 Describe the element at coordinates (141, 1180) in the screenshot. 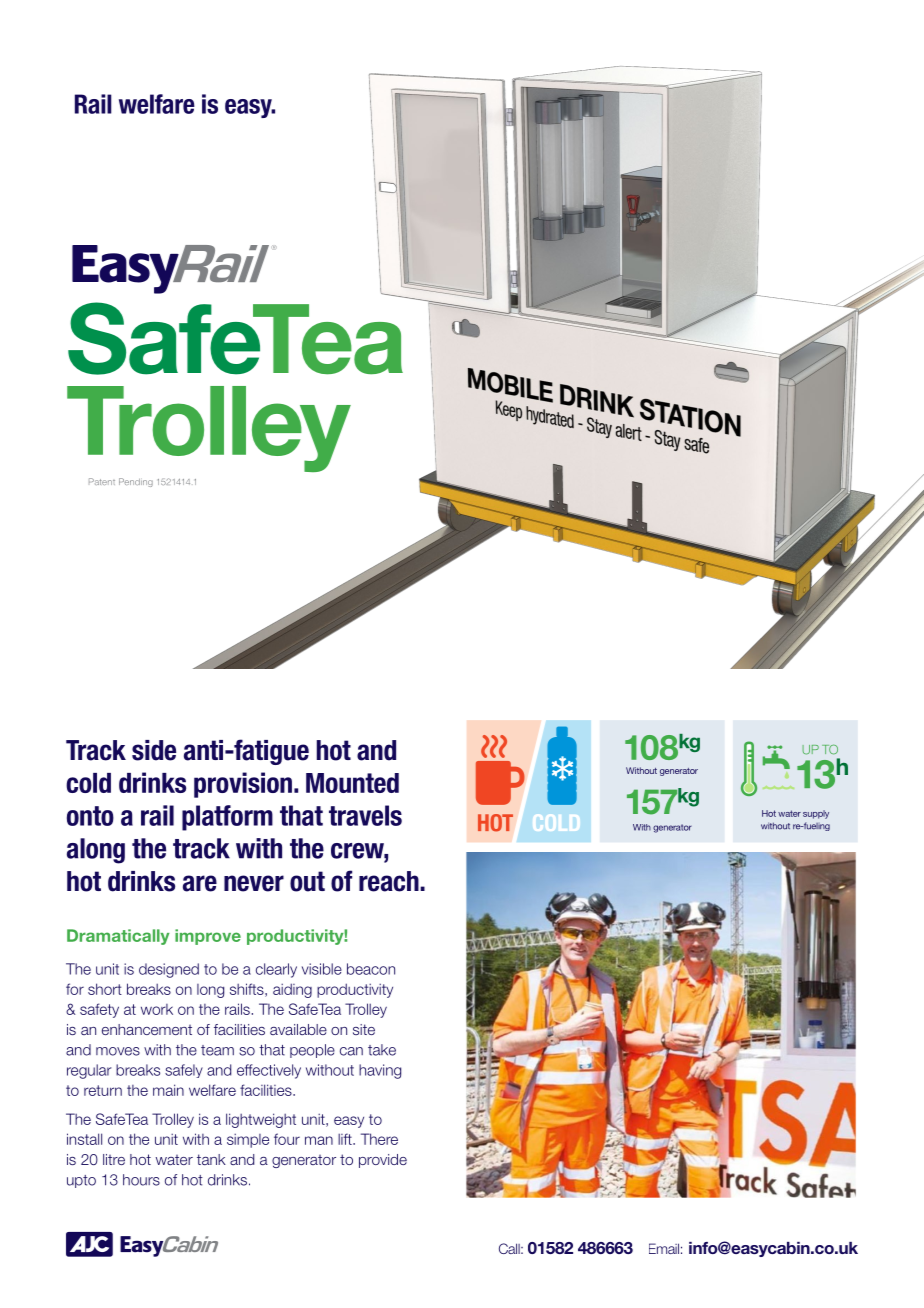

I see `hours` at that location.
